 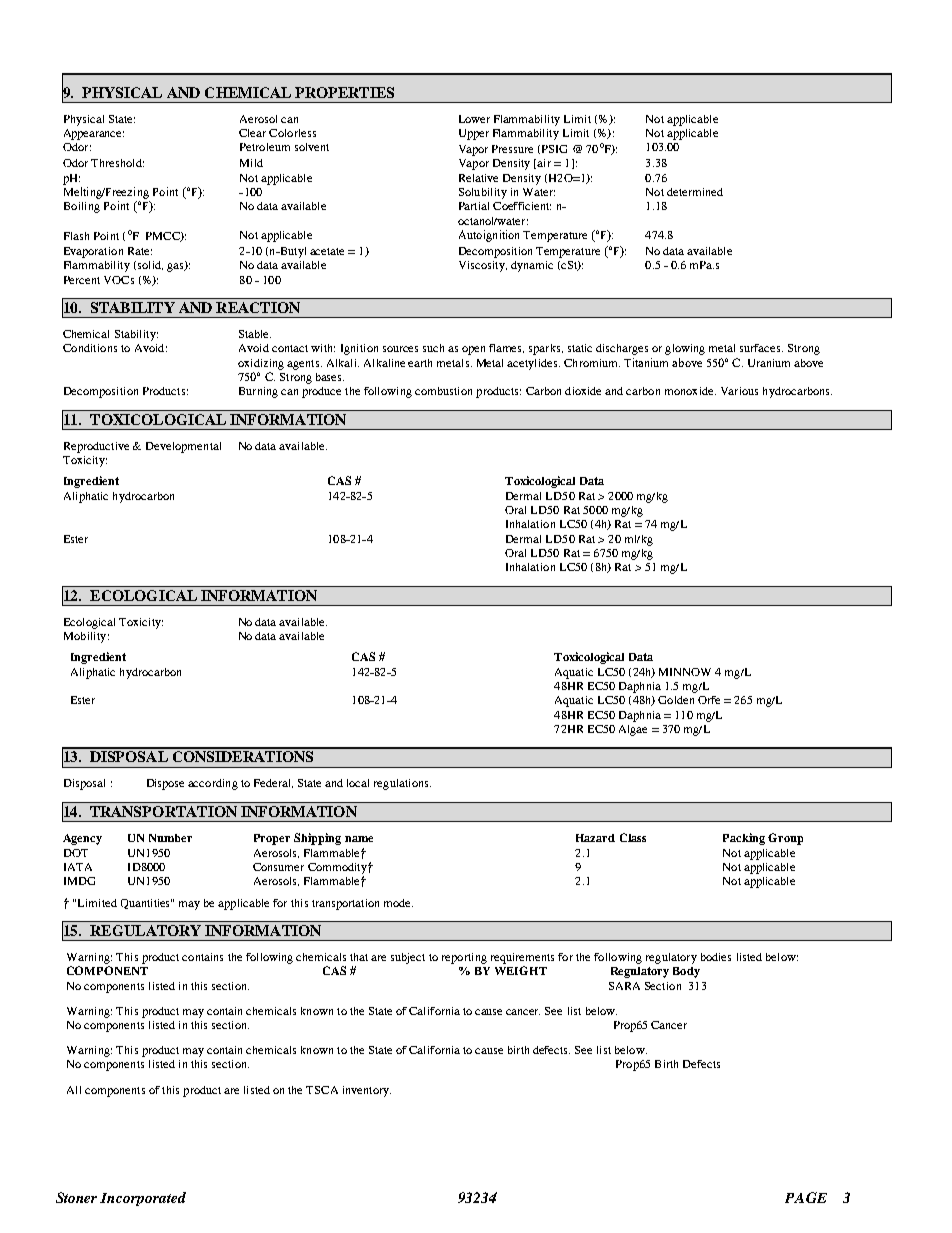 What do you see at coordinates (402, 784) in the screenshot?
I see `regulations` at bounding box center [402, 784].
